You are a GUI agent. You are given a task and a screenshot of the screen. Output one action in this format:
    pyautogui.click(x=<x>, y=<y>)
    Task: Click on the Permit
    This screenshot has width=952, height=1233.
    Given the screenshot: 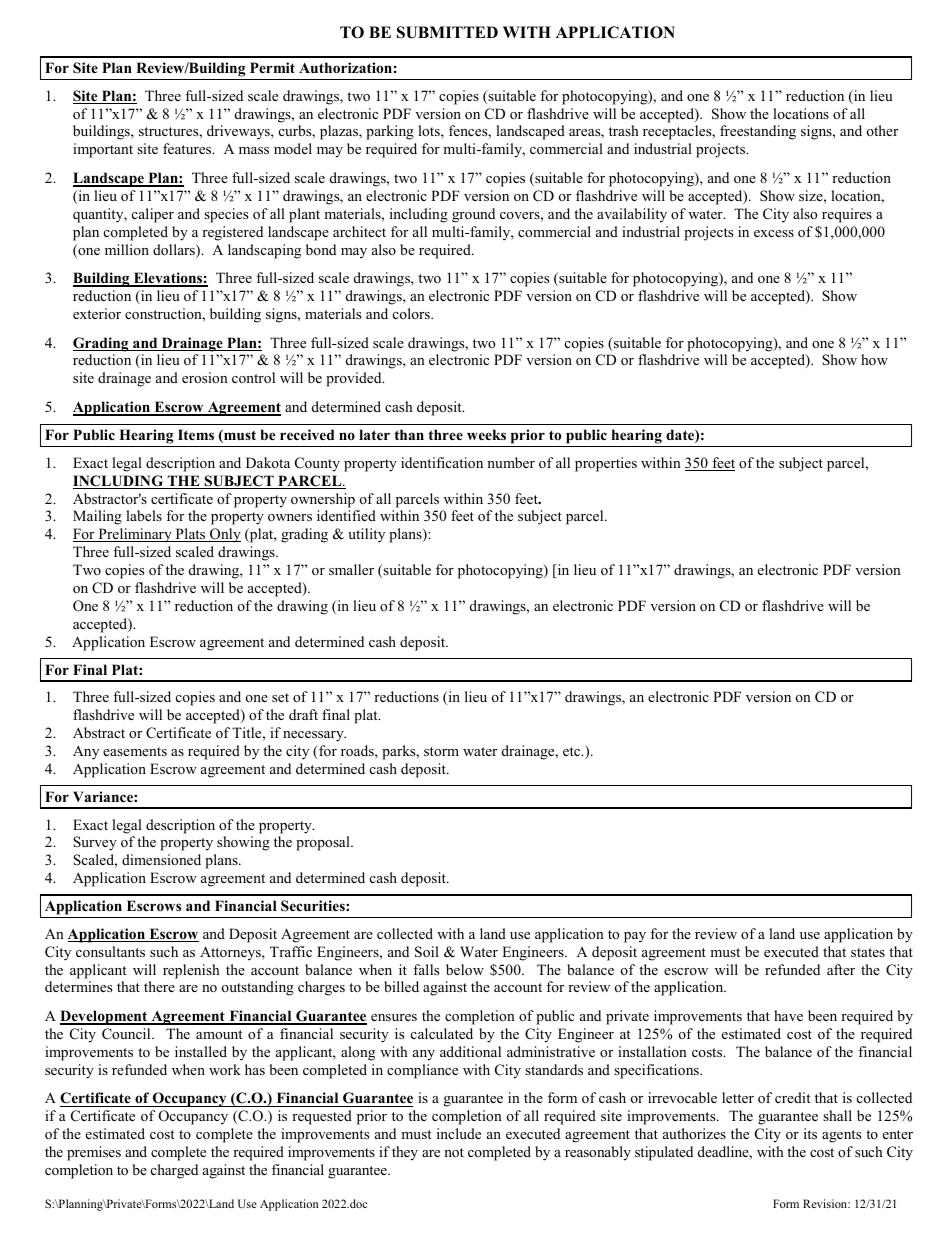 What is the action you would take?
    pyautogui.click(x=272, y=67)
